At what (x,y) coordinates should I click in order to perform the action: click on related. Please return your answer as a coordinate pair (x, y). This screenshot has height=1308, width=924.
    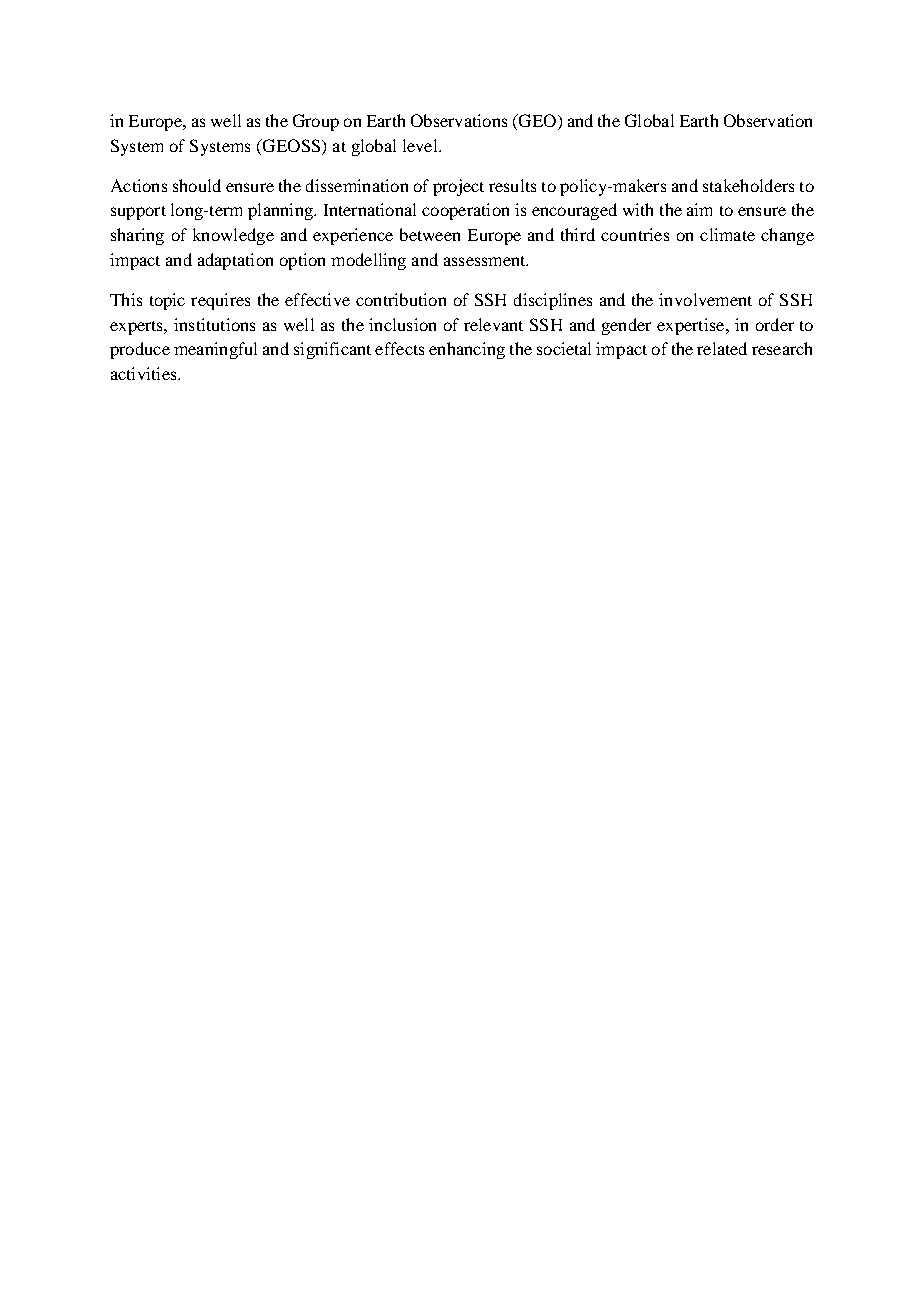
    Looking at the image, I should click on (722, 348).
